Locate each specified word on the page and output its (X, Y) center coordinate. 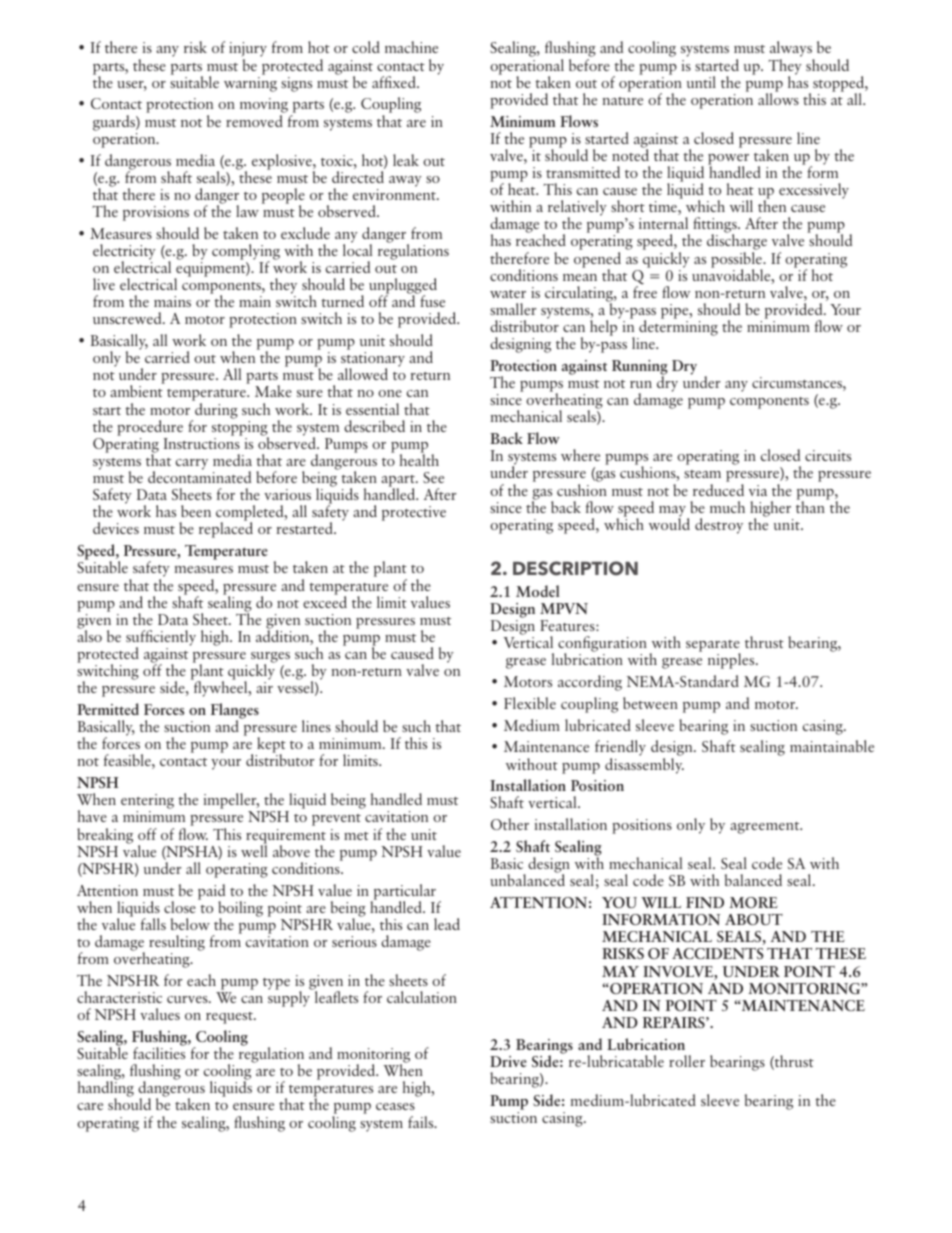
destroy (719, 526)
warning (250, 84)
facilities (159, 1052)
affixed (395, 82)
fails (422, 1122)
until (701, 82)
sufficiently (161, 639)
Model (538, 591)
